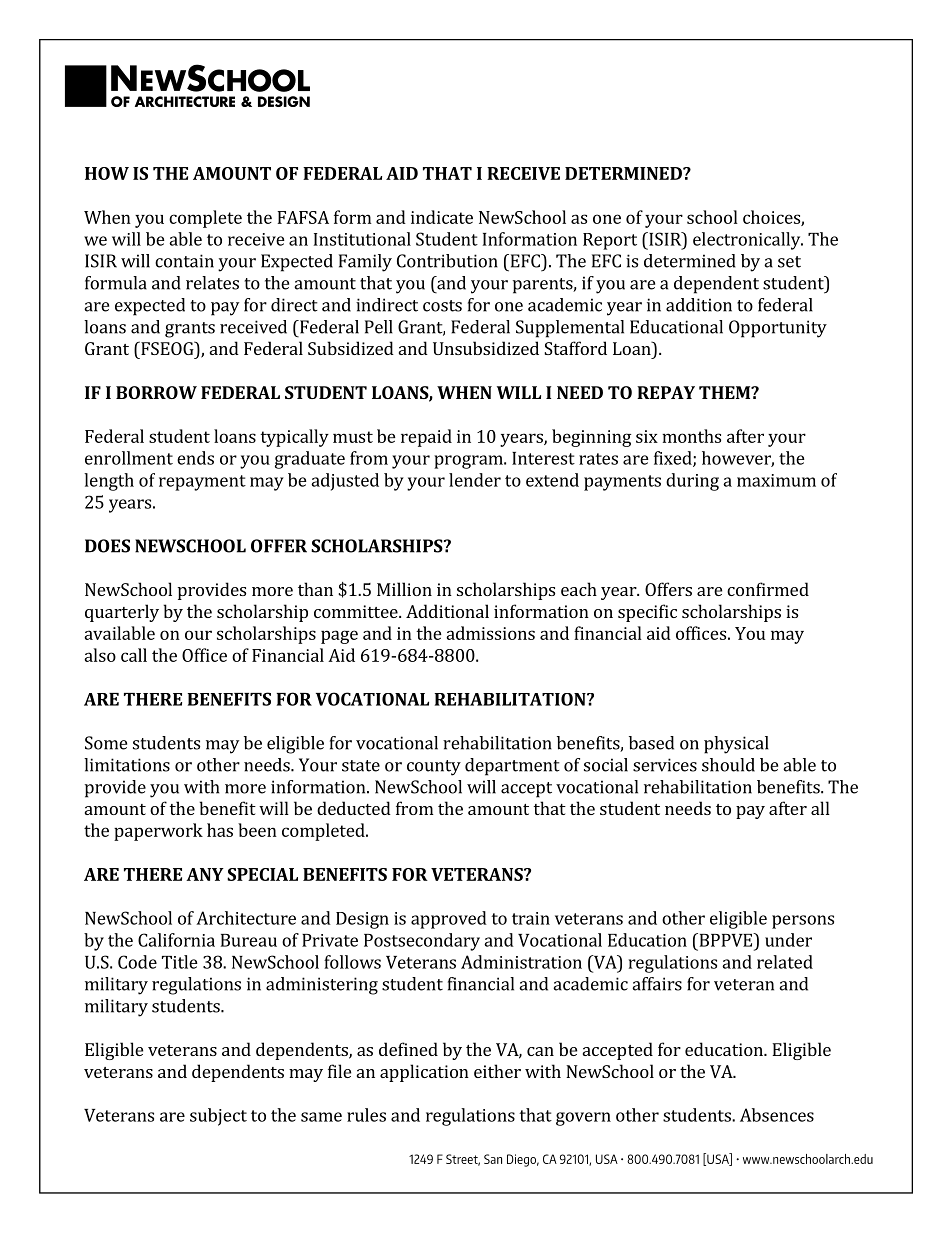  Describe the element at coordinates (447, 261) in the screenshot. I see `Contribution` at that location.
